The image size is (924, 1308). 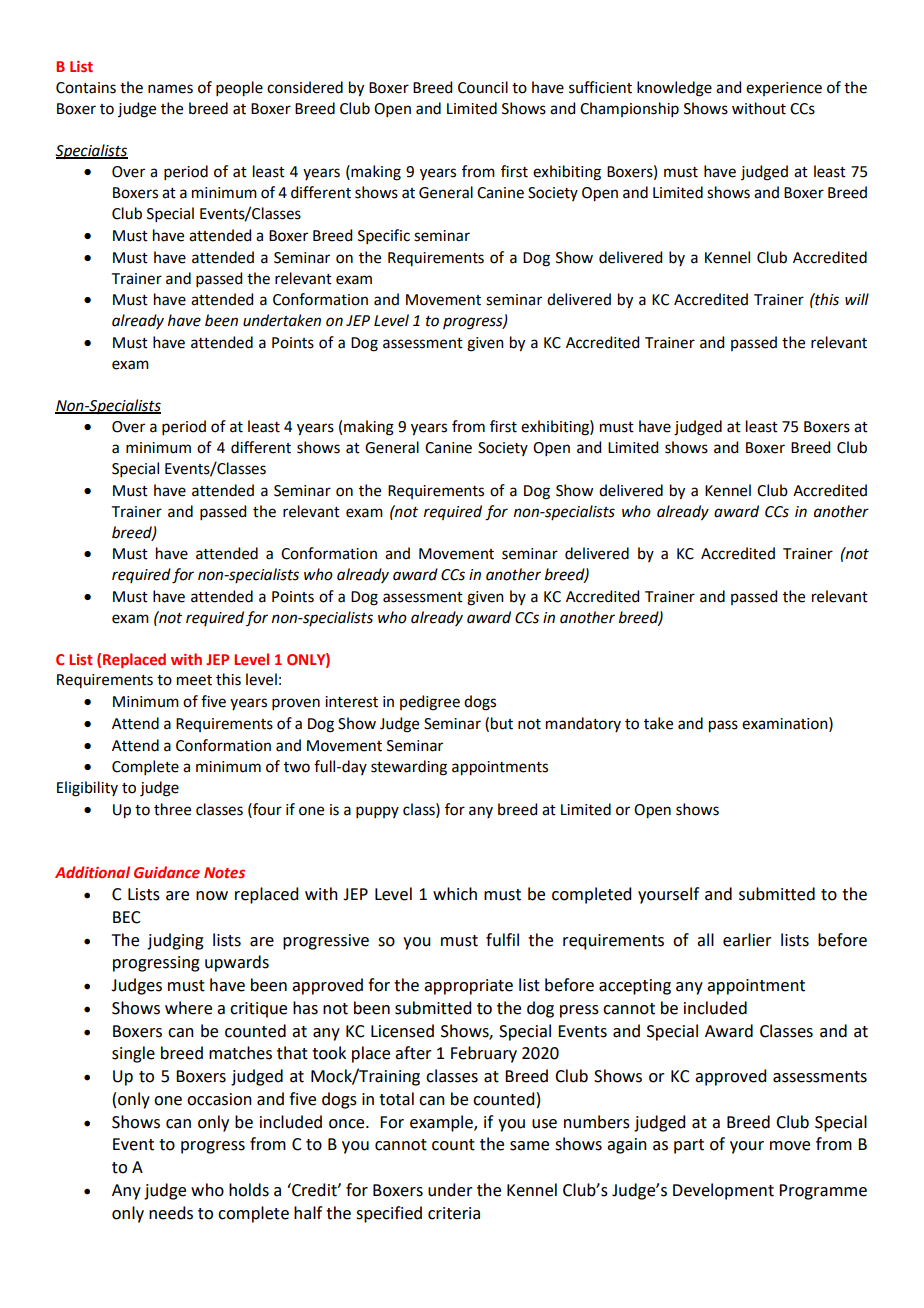 What do you see at coordinates (194, 680) in the document?
I see `meet` at bounding box center [194, 680].
